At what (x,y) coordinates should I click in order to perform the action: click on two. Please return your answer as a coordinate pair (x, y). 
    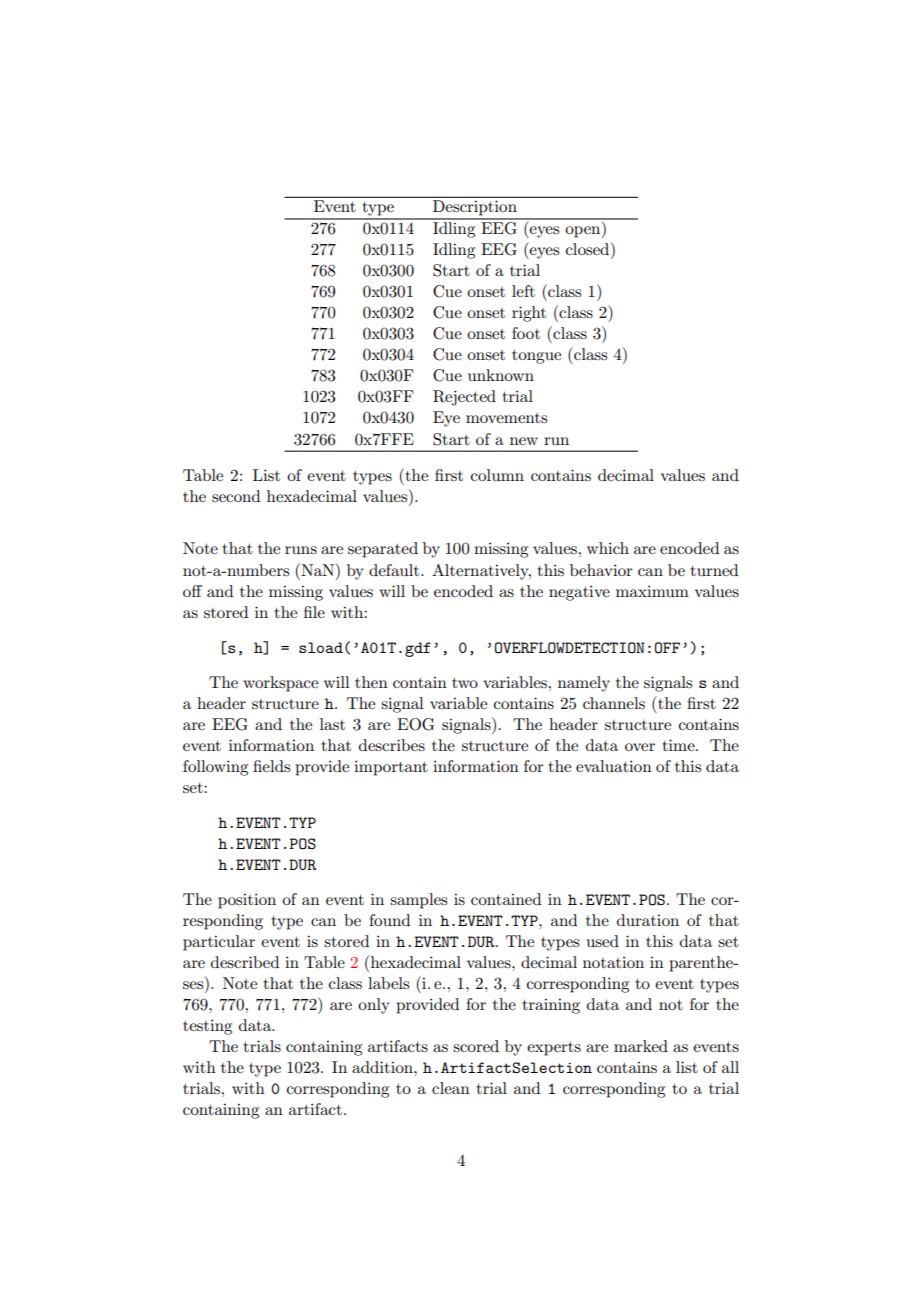
    Looking at the image, I should click on (465, 683).
